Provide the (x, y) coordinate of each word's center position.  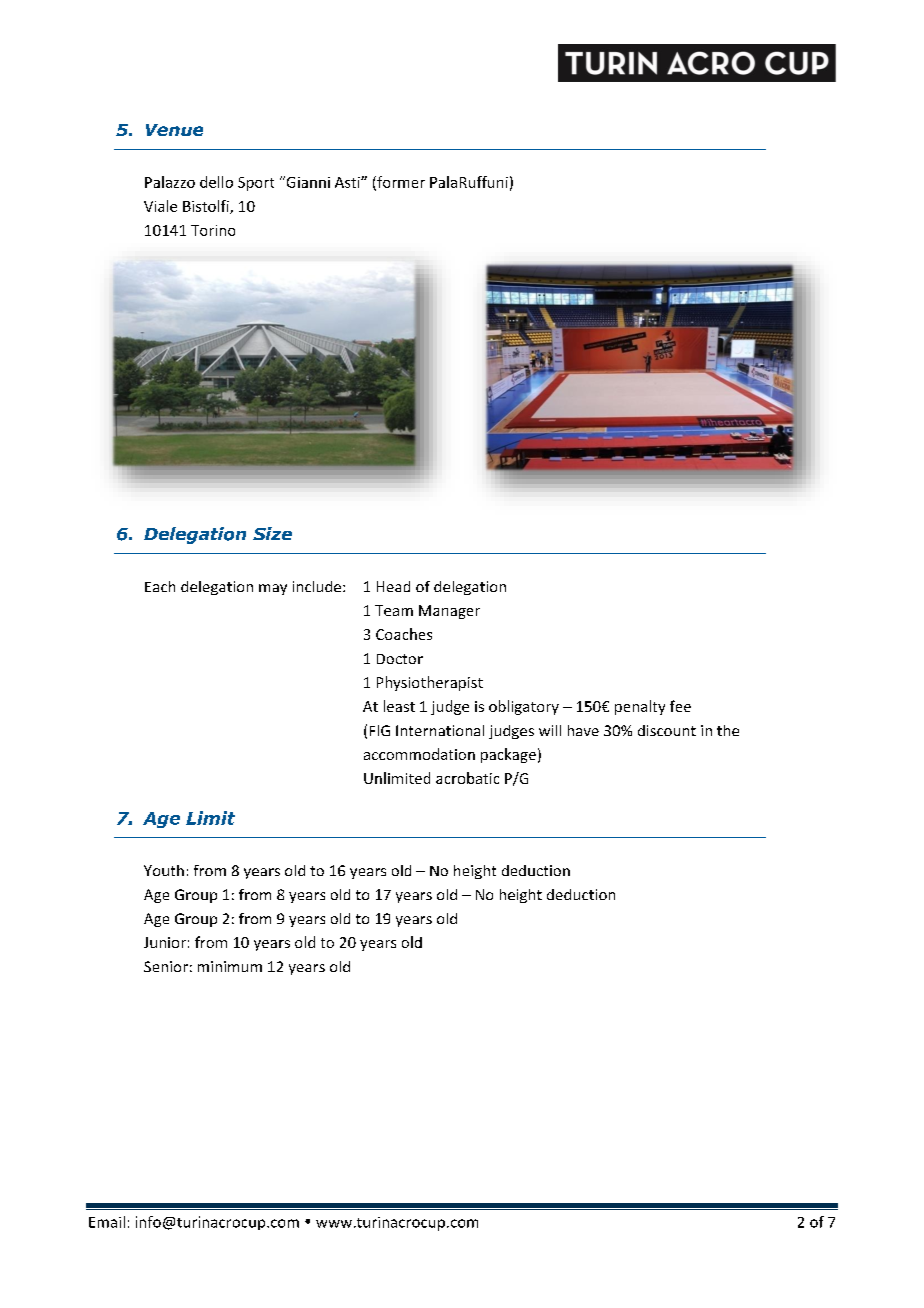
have (583, 730)
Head (393, 586)
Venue (174, 130)
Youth (164, 870)
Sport (256, 184)
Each (160, 586)
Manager (449, 612)
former (400, 183)
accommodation (419, 754)
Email (107, 1222)
